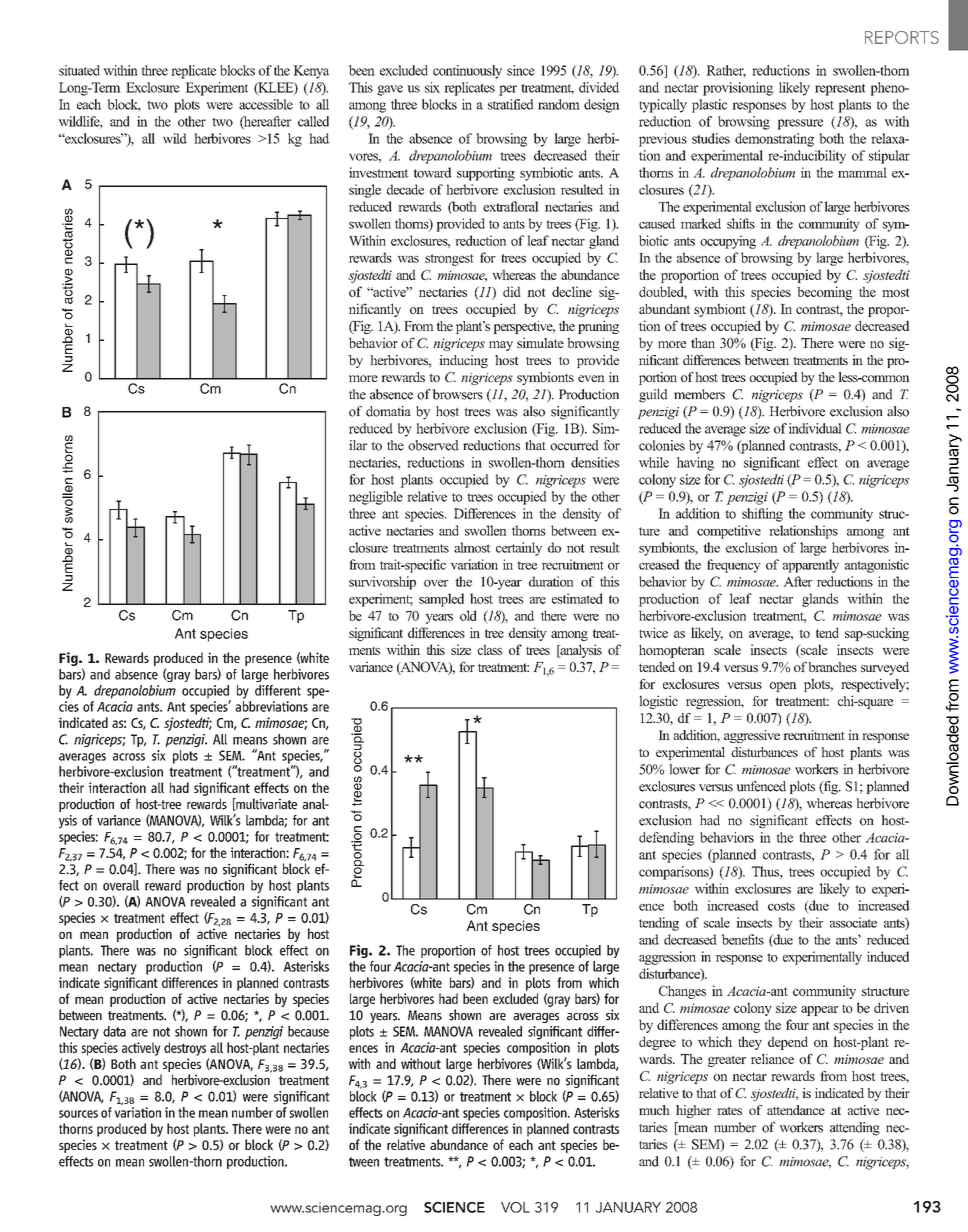 Image resolution: width=968 pixels, height=1232 pixels. What do you see at coordinates (78, 1114) in the screenshot?
I see `sources` at bounding box center [78, 1114].
